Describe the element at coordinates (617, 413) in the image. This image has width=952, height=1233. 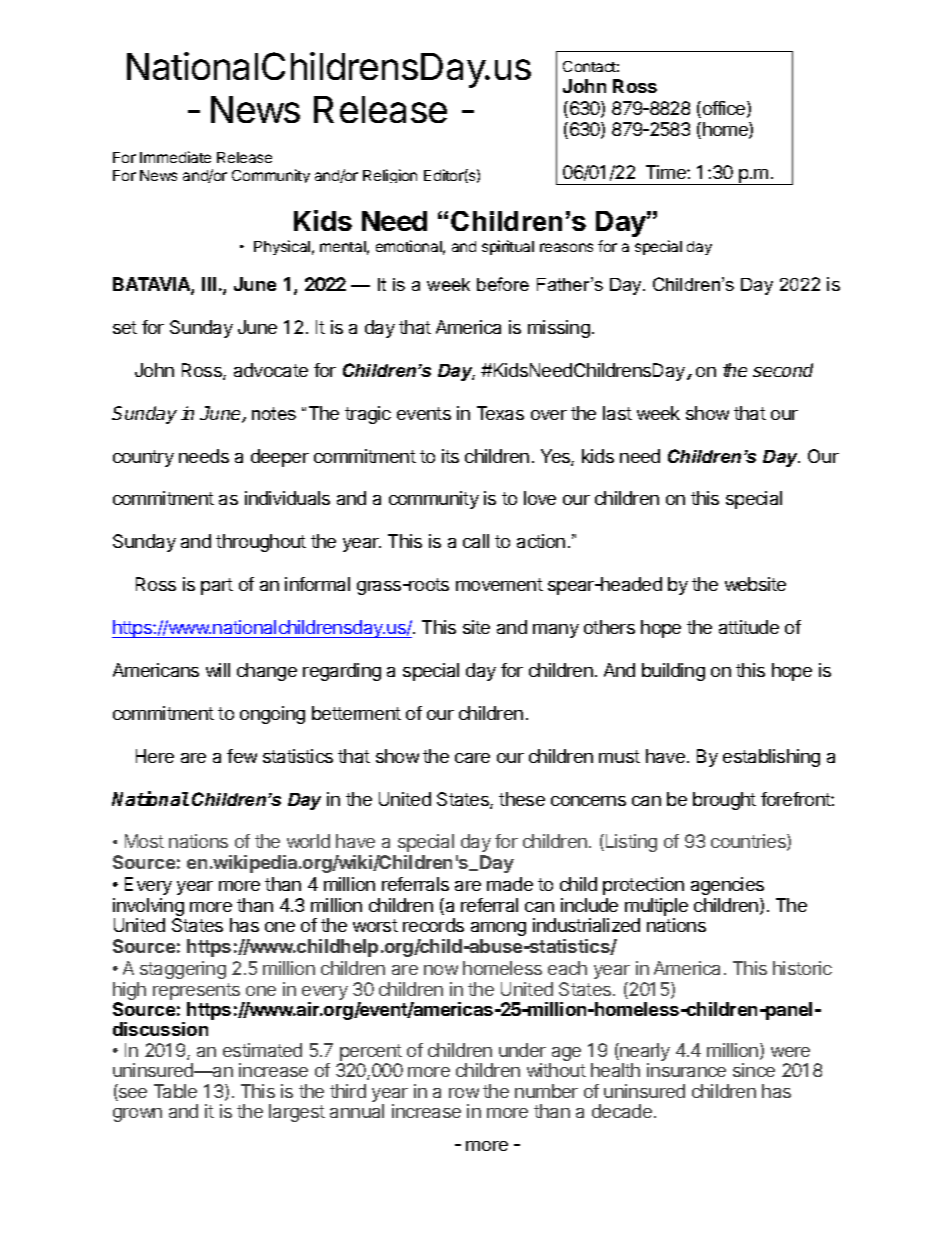
I see `last` at that location.
